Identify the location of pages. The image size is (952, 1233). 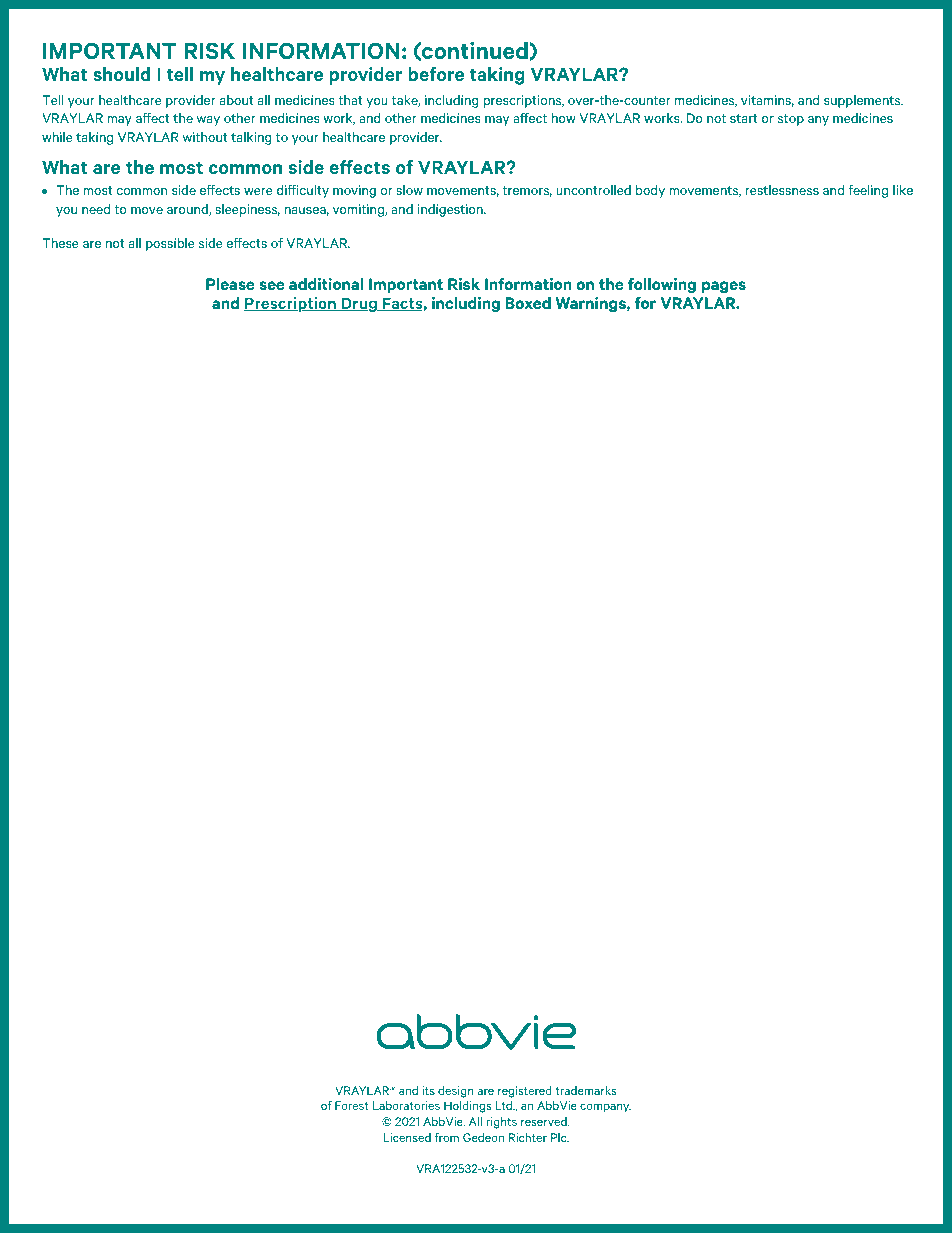
(724, 287).
